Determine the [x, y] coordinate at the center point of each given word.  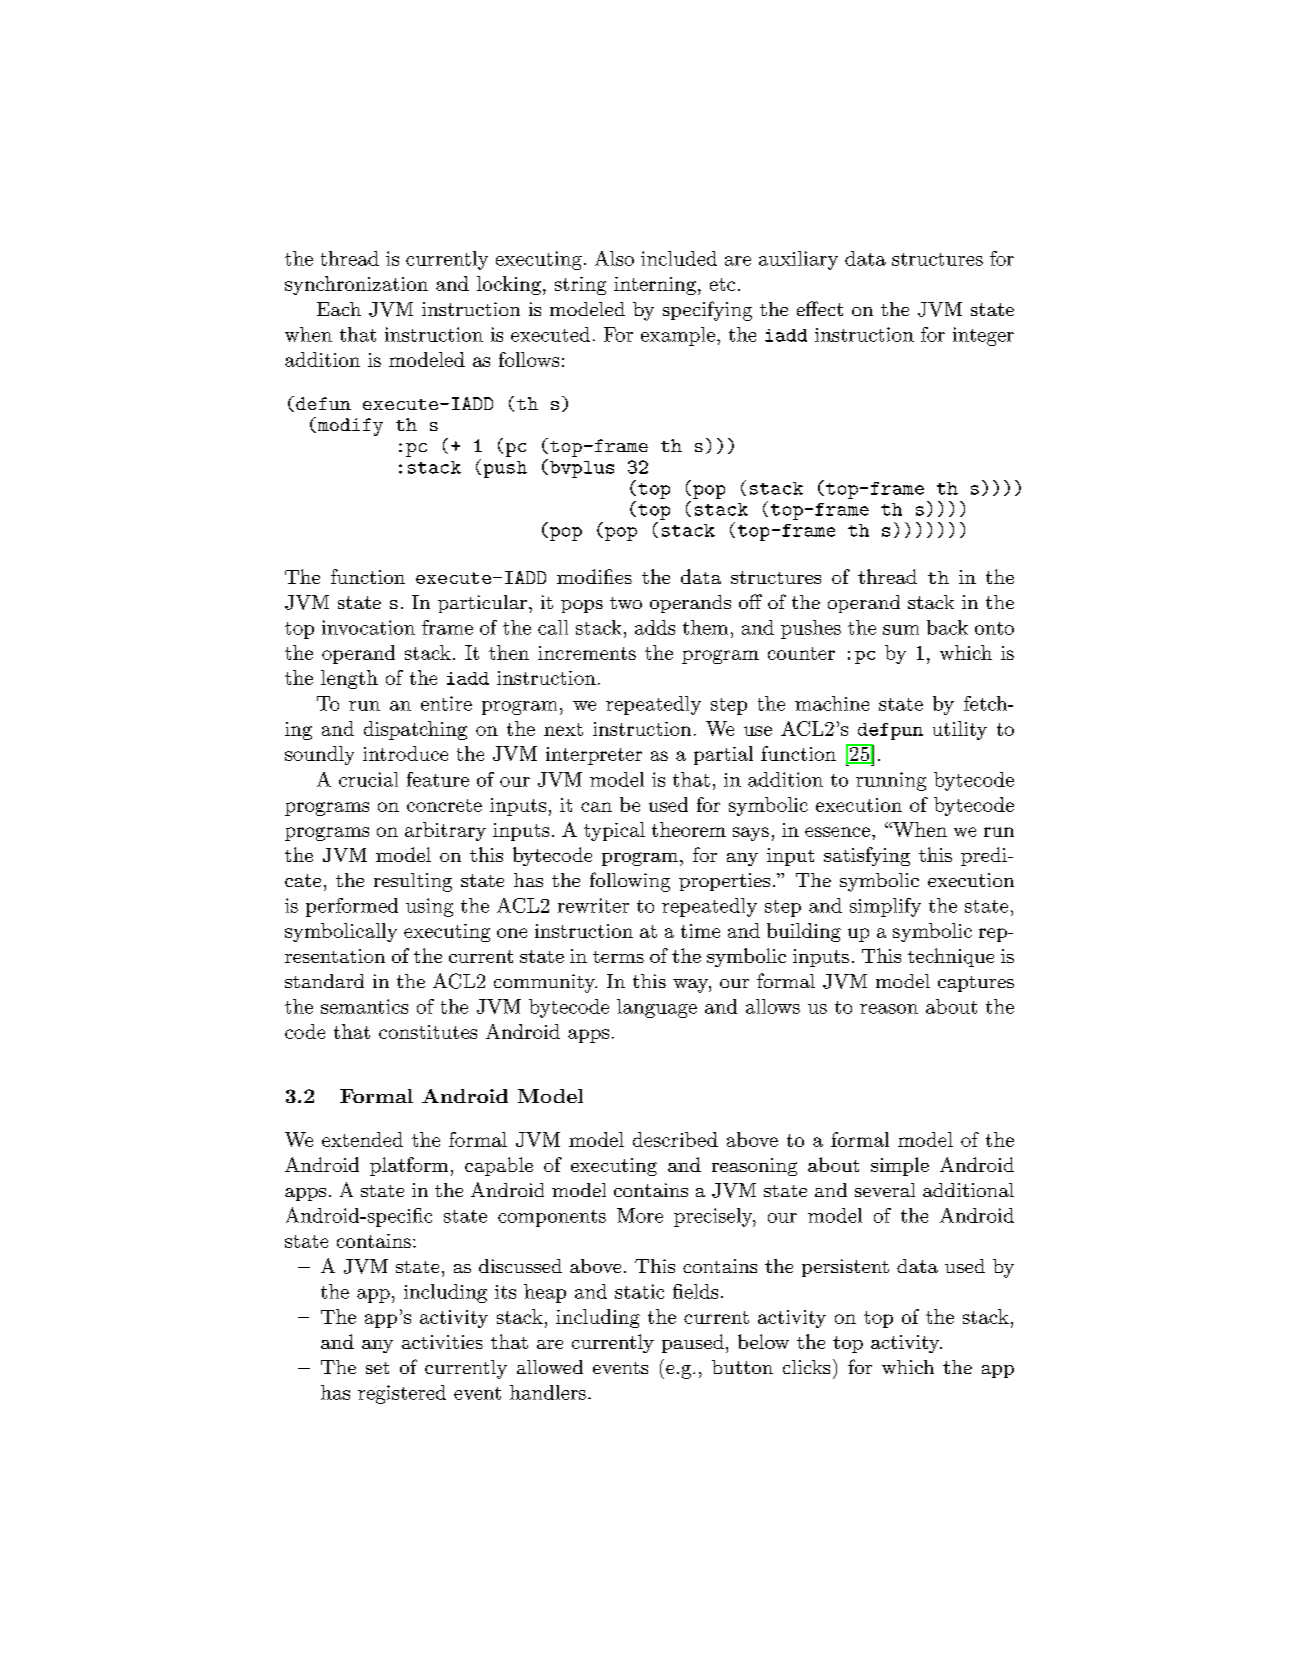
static [639, 1291]
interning [655, 286]
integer [983, 336]
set [377, 1368]
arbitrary [445, 831]
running [891, 781]
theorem [689, 829]
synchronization [356, 285]
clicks [806, 1367]
